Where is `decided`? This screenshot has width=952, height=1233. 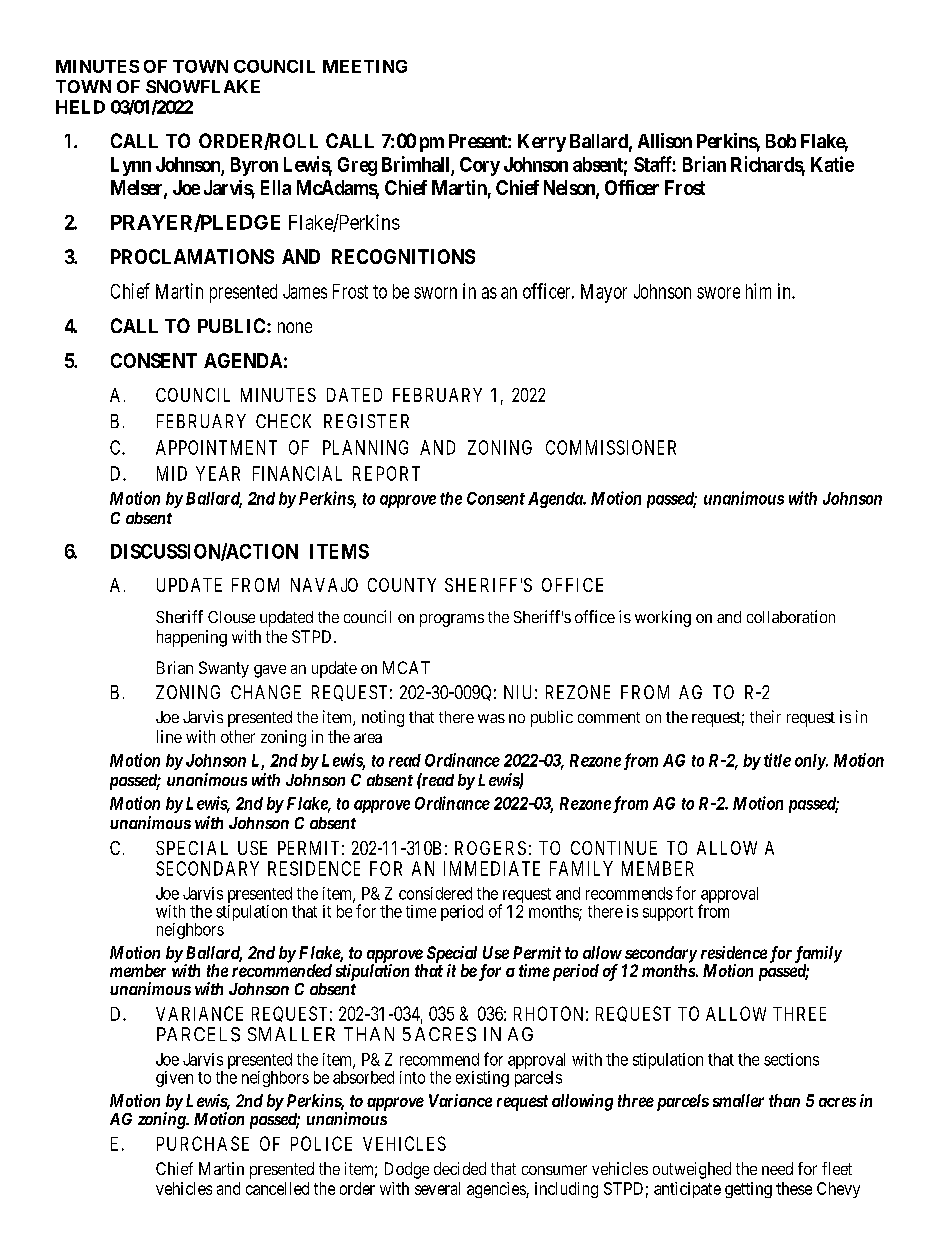 decided is located at coordinates (460, 1168).
